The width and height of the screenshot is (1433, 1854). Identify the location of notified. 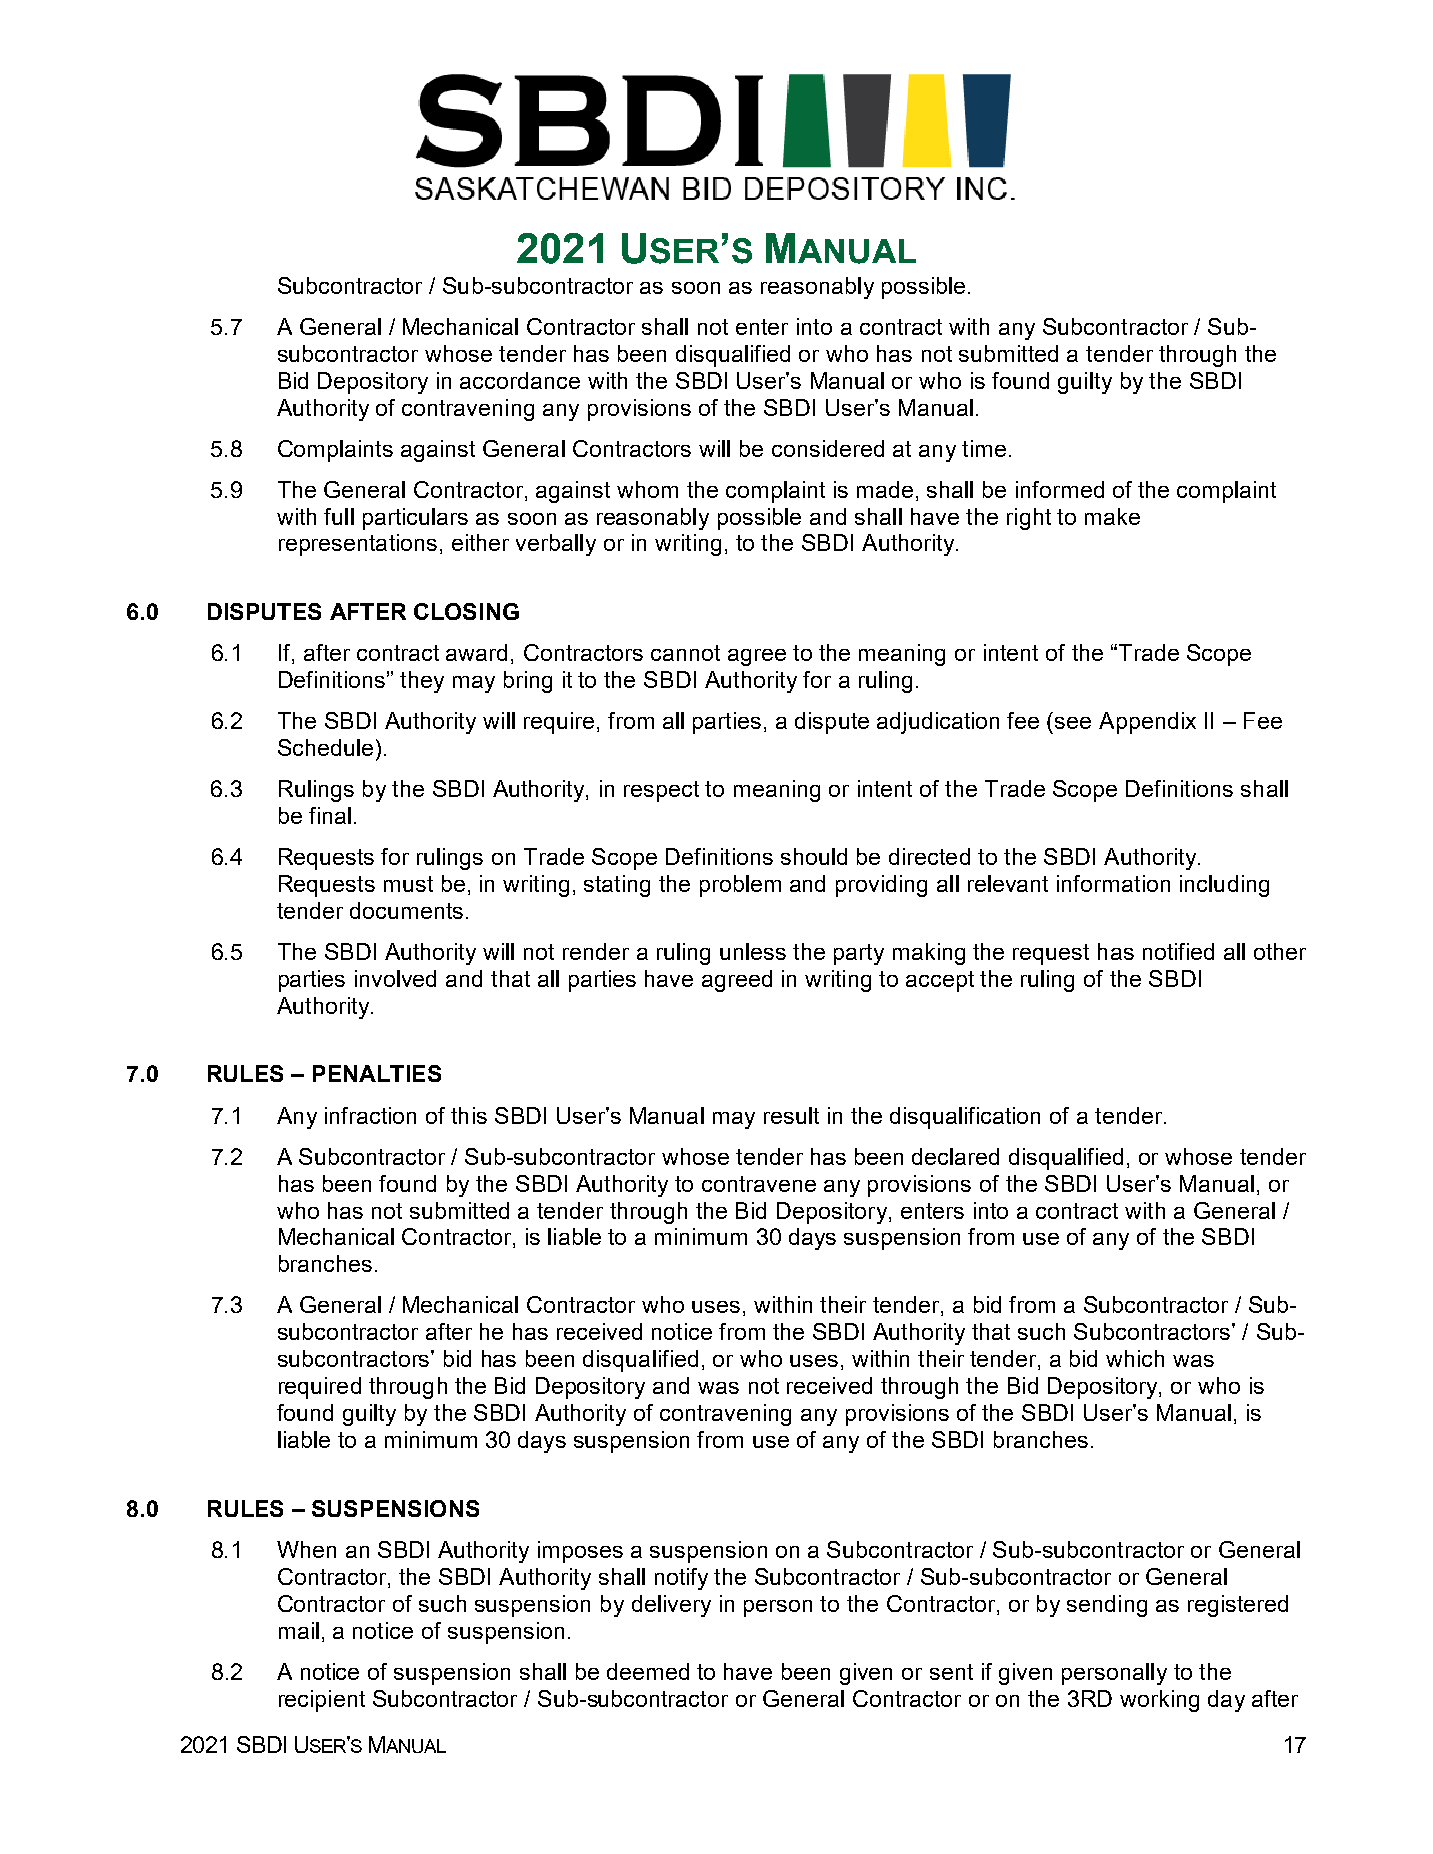
(1178, 951).
